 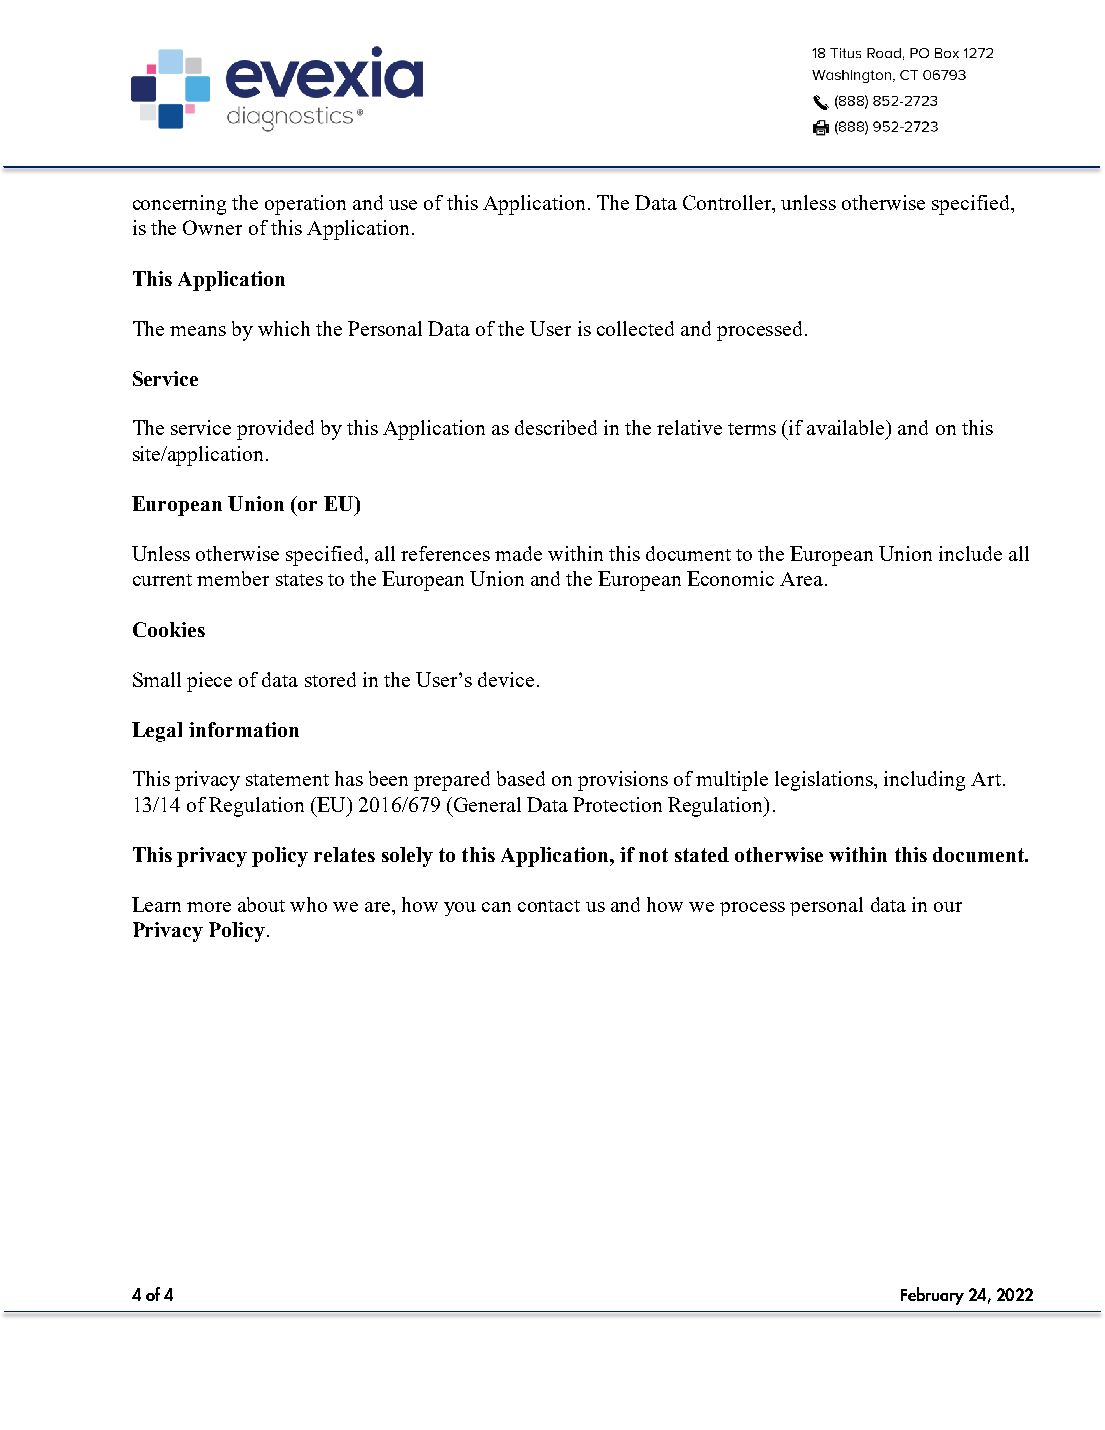 I want to click on Controller, so click(x=728, y=202).
